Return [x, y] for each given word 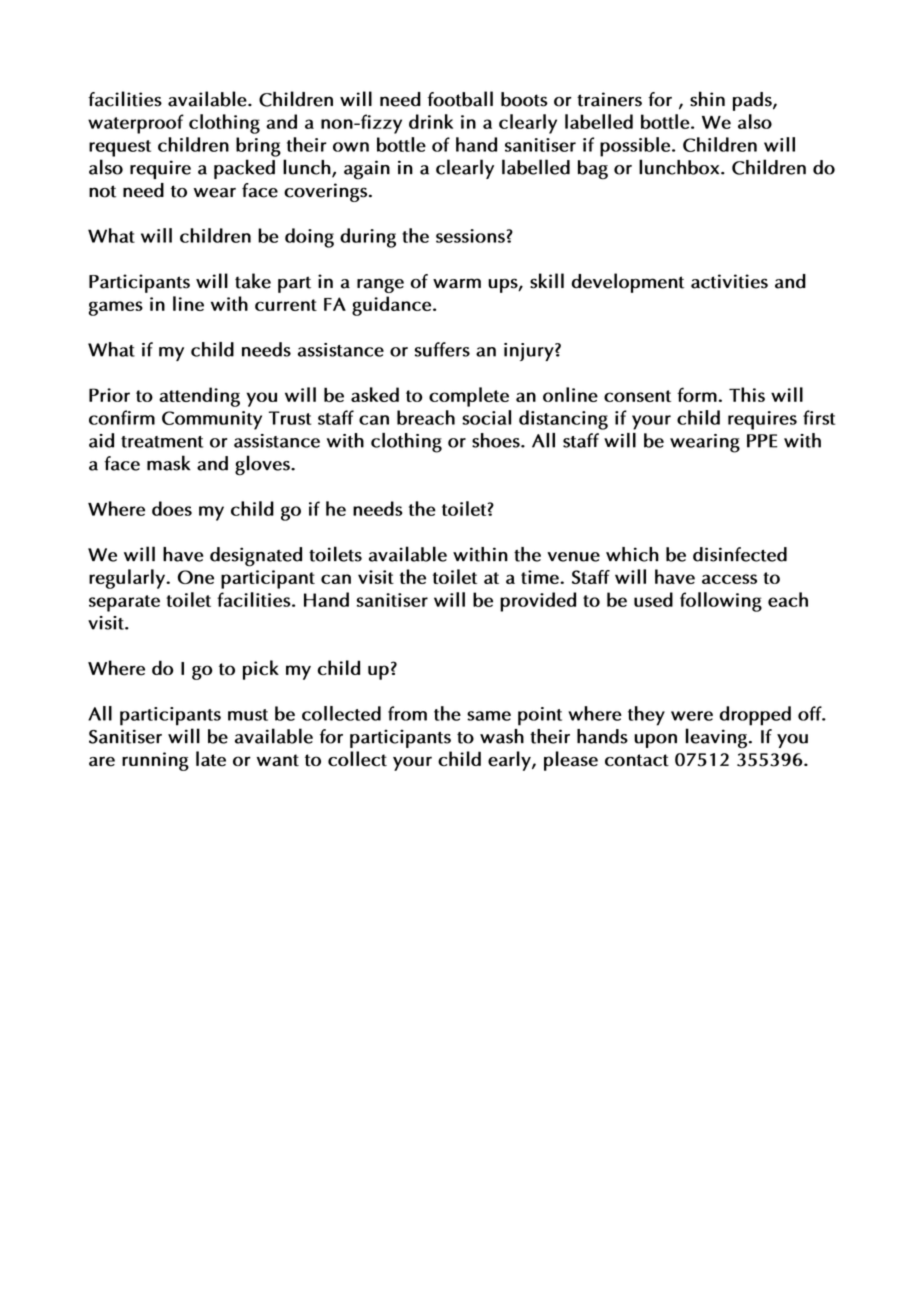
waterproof [136, 124]
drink [431, 121]
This [747, 394]
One [196, 577]
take [253, 281]
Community [212, 420]
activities [729, 281]
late [211, 759]
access [729, 579]
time [541, 577]
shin [707, 99]
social [486, 417]
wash [502, 736]
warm [457, 283]
